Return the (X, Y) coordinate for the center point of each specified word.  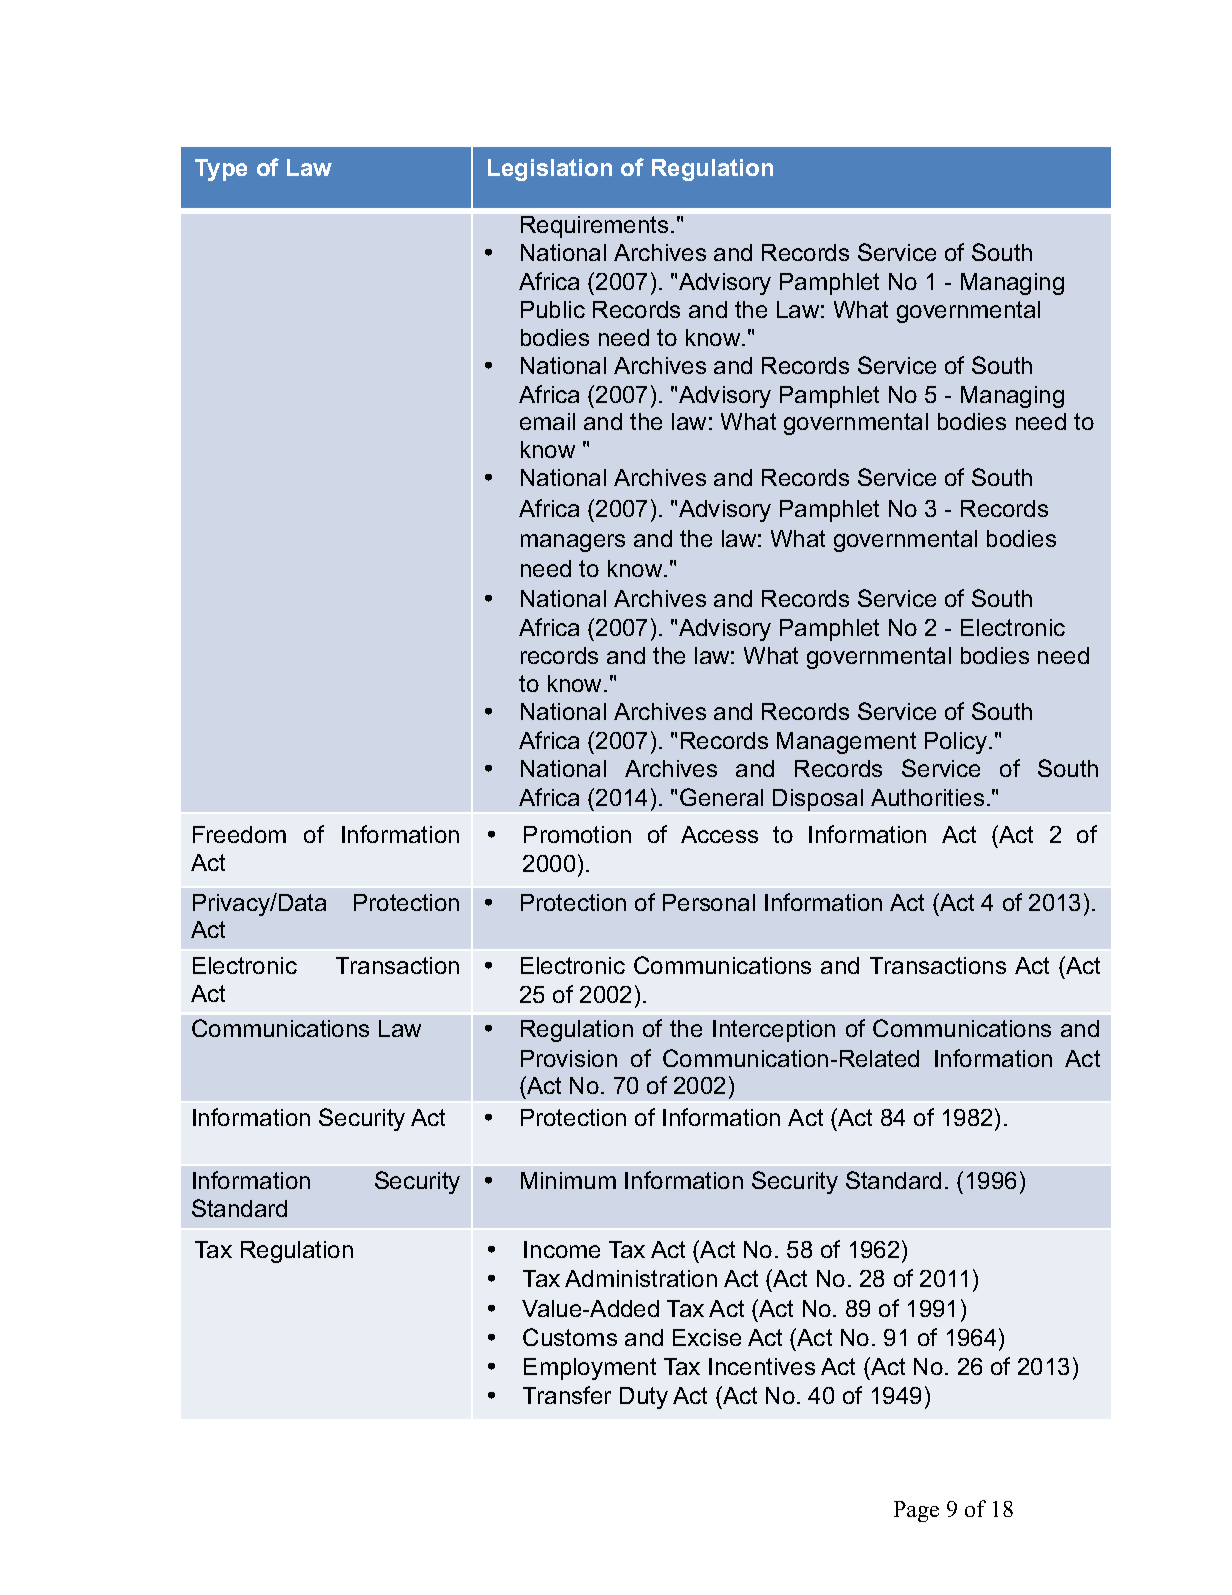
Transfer (567, 1395)
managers (573, 543)
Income (562, 1249)
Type (221, 170)
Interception (774, 1031)
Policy (957, 743)
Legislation (550, 170)
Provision (569, 1058)
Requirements (594, 227)
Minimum (568, 1180)
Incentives (762, 1366)
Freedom (239, 834)
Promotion (577, 834)
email (547, 421)
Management (846, 743)
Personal (709, 902)
